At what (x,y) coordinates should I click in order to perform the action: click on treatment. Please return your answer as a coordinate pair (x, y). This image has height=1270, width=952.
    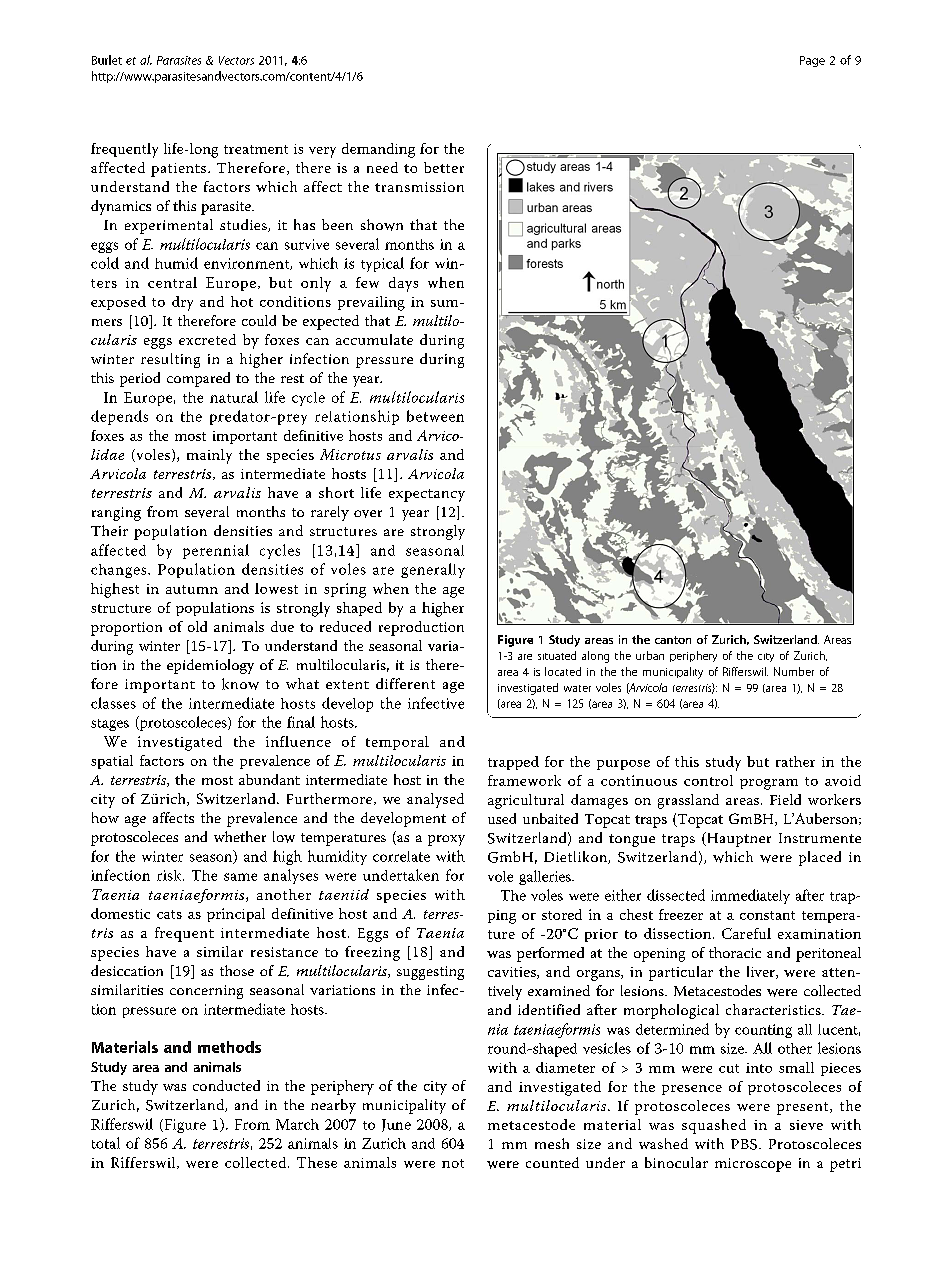
    Looking at the image, I should click on (256, 149).
